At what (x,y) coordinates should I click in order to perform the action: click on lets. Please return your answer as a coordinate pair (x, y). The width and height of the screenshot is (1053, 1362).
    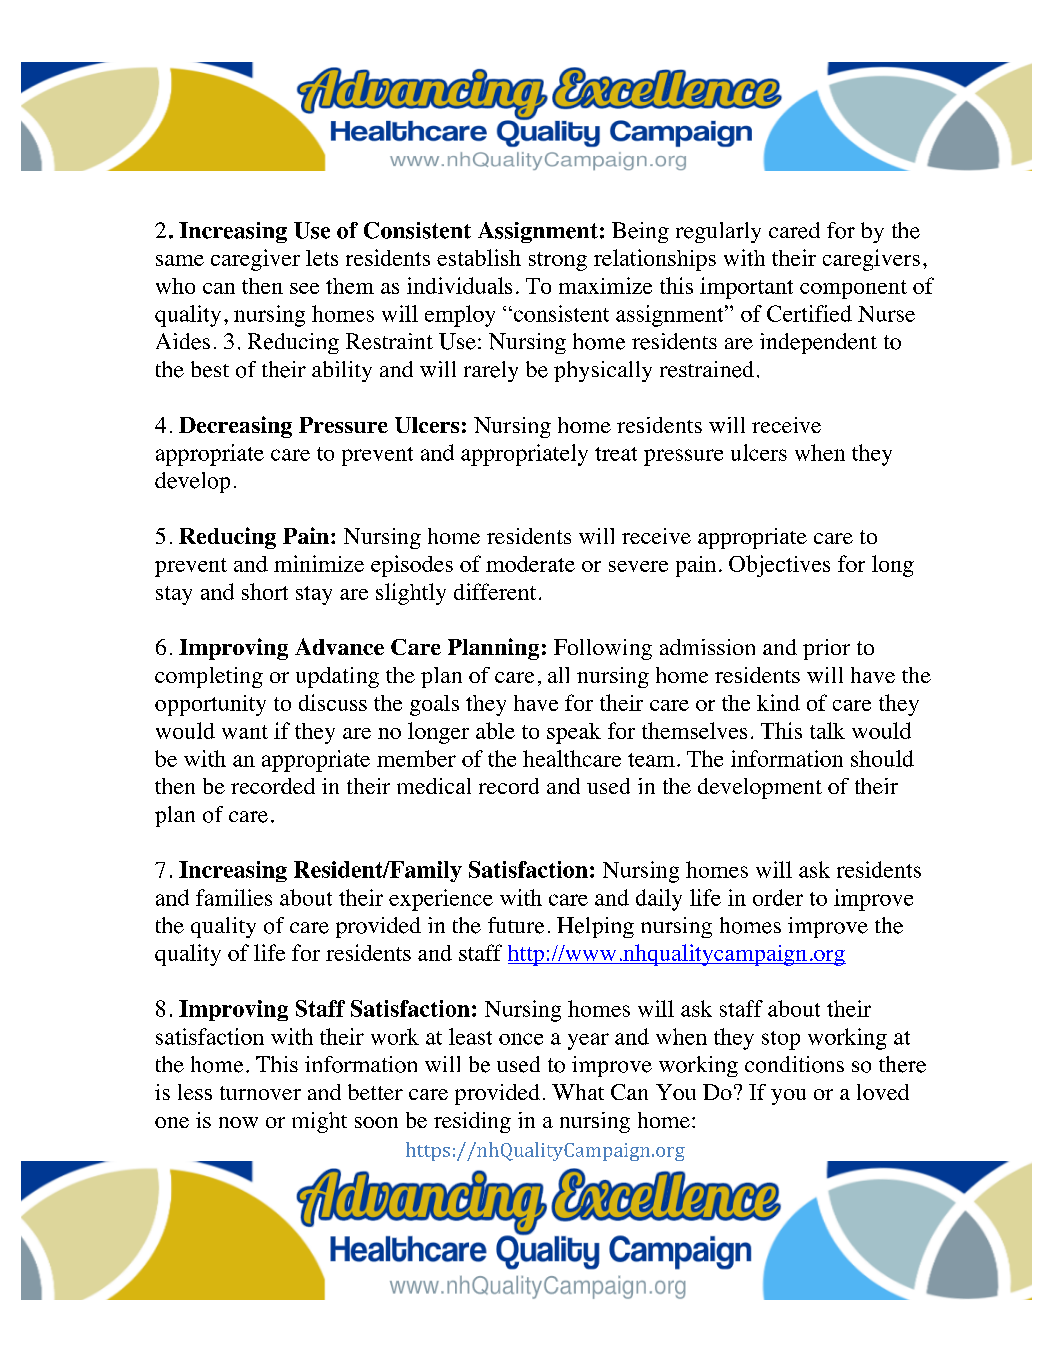
    Looking at the image, I should click on (322, 258).
